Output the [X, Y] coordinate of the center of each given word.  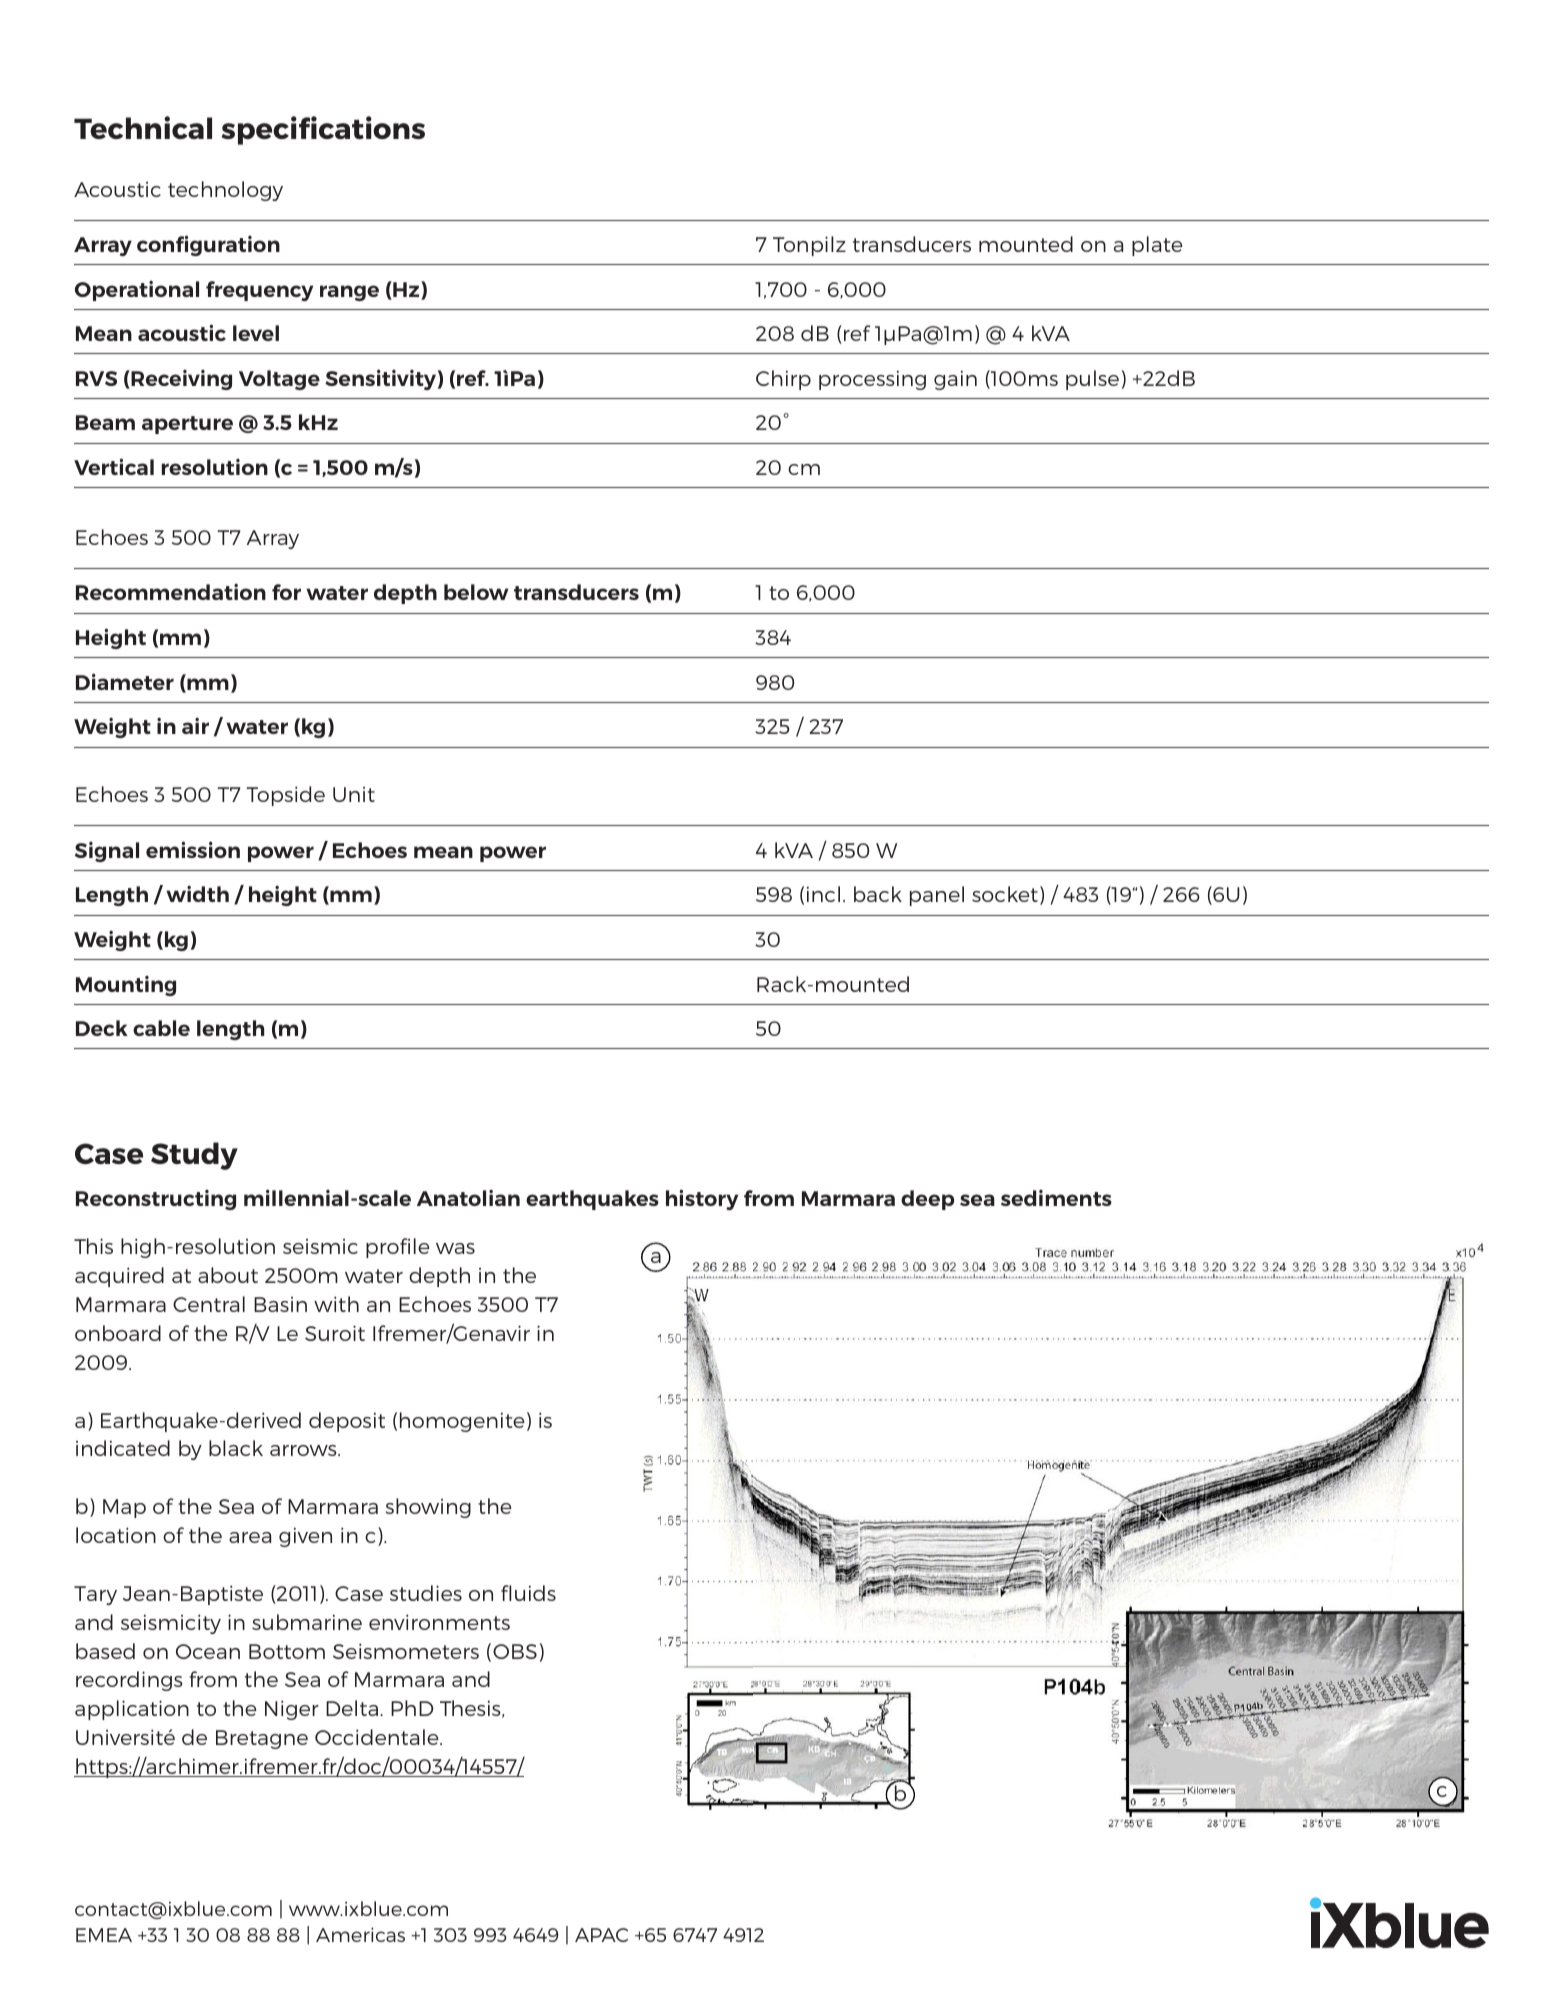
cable [161, 1028]
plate [1157, 246]
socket [1005, 894]
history [702, 1199]
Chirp [783, 380]
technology [225, 191]
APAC [601, 1935]
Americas [360, 1934]
